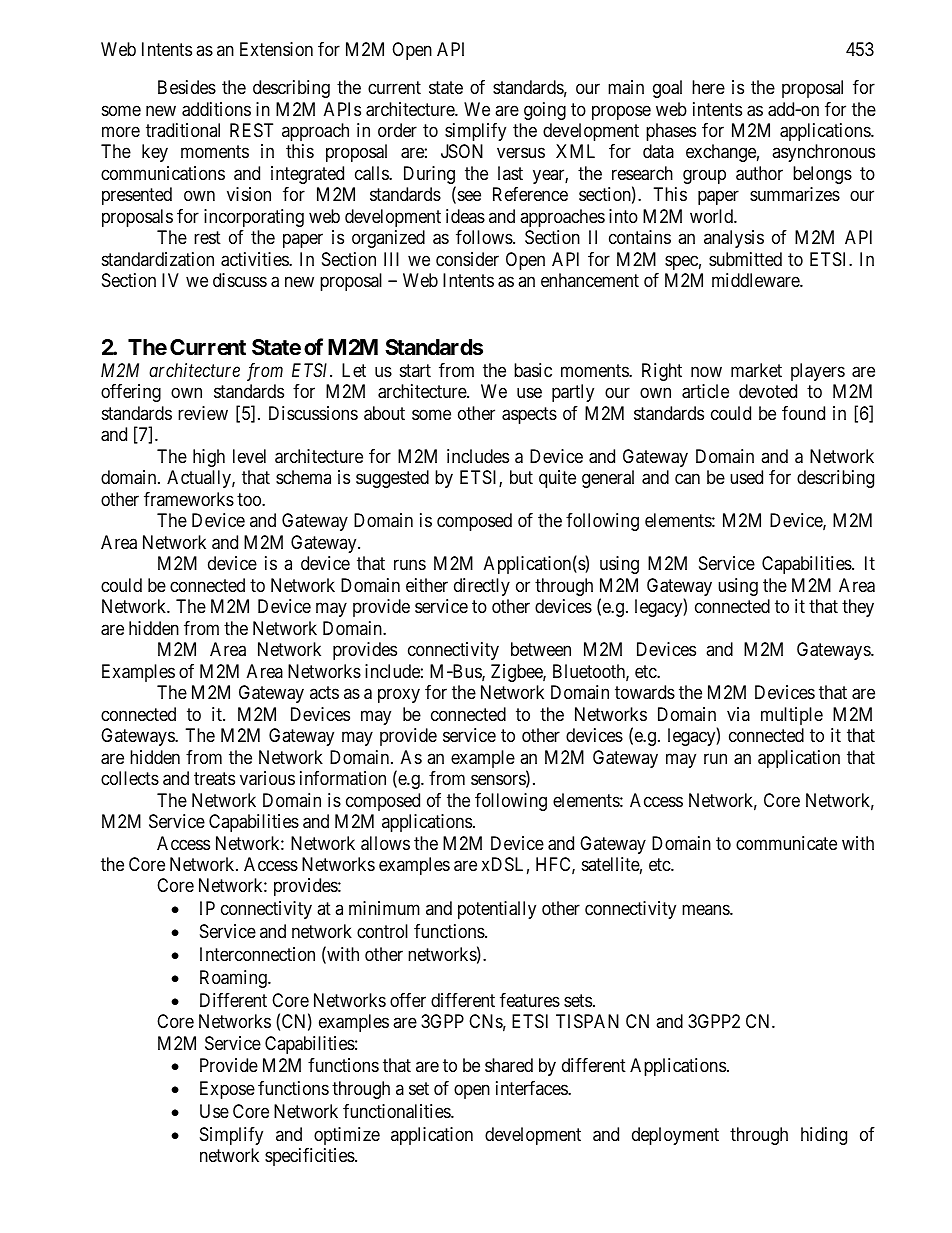  Describe the element at coordinates (858, 608) in the document. I see `they` at that location.
